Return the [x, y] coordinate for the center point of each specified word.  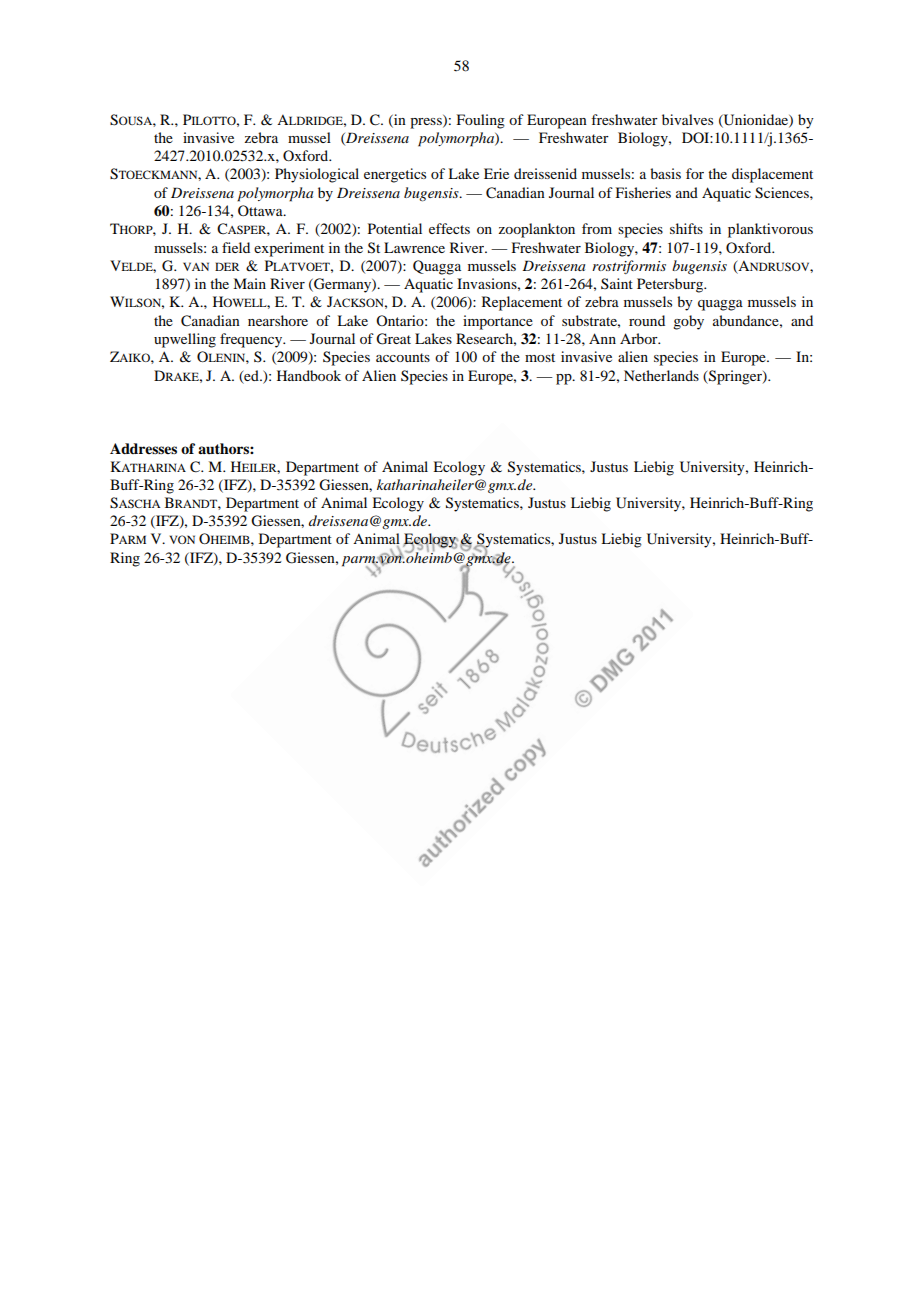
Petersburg [671, 285]
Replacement [522, 303]
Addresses [143, 448]
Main [249, 283]
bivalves [687, 119]
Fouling [481, 121]
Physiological [317, 175]
